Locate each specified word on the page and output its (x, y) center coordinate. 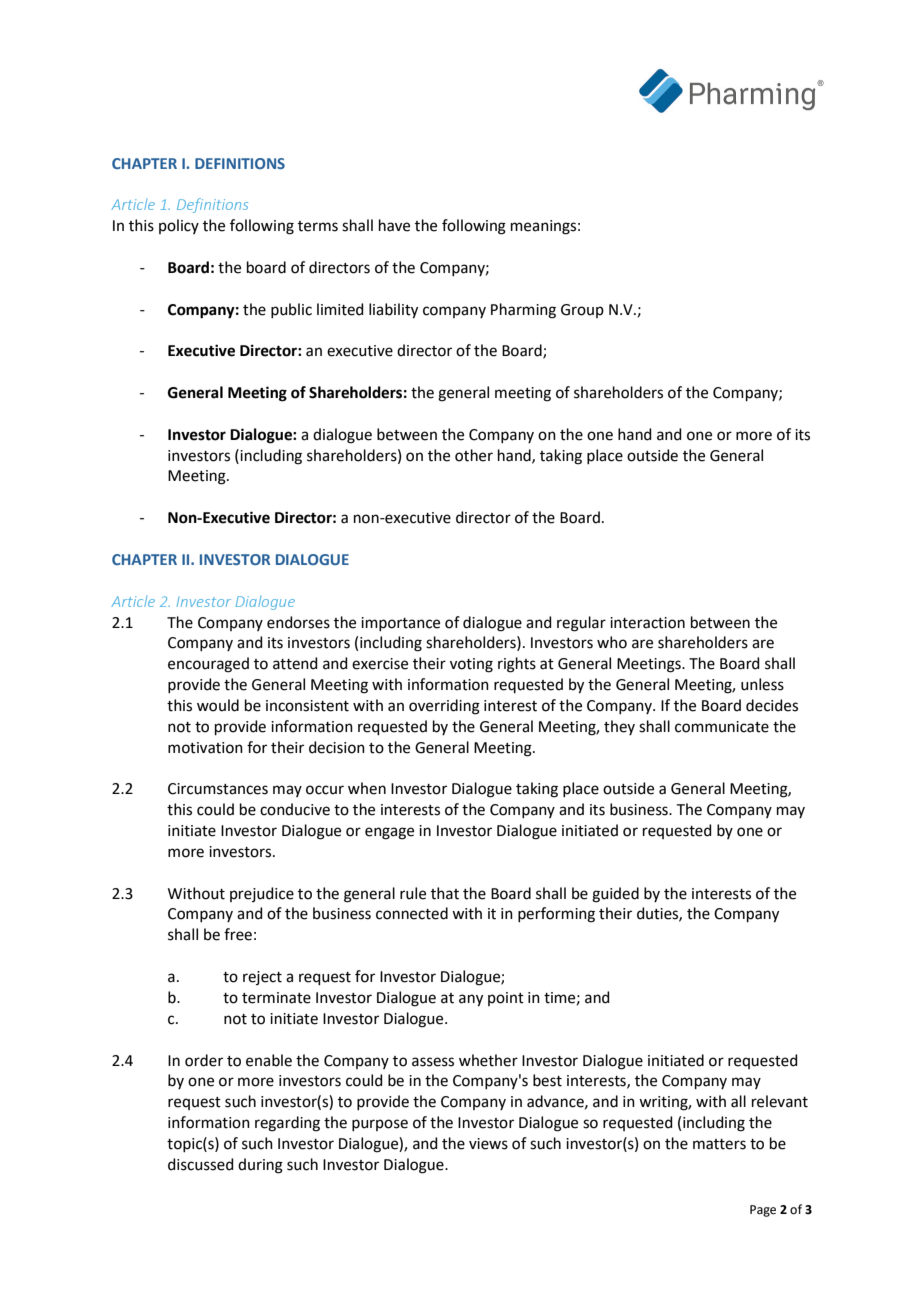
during (260, 1166)
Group (582, 311)
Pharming (523, 311)
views (488, 1144)
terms (318, 226)
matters (719, 1144)
